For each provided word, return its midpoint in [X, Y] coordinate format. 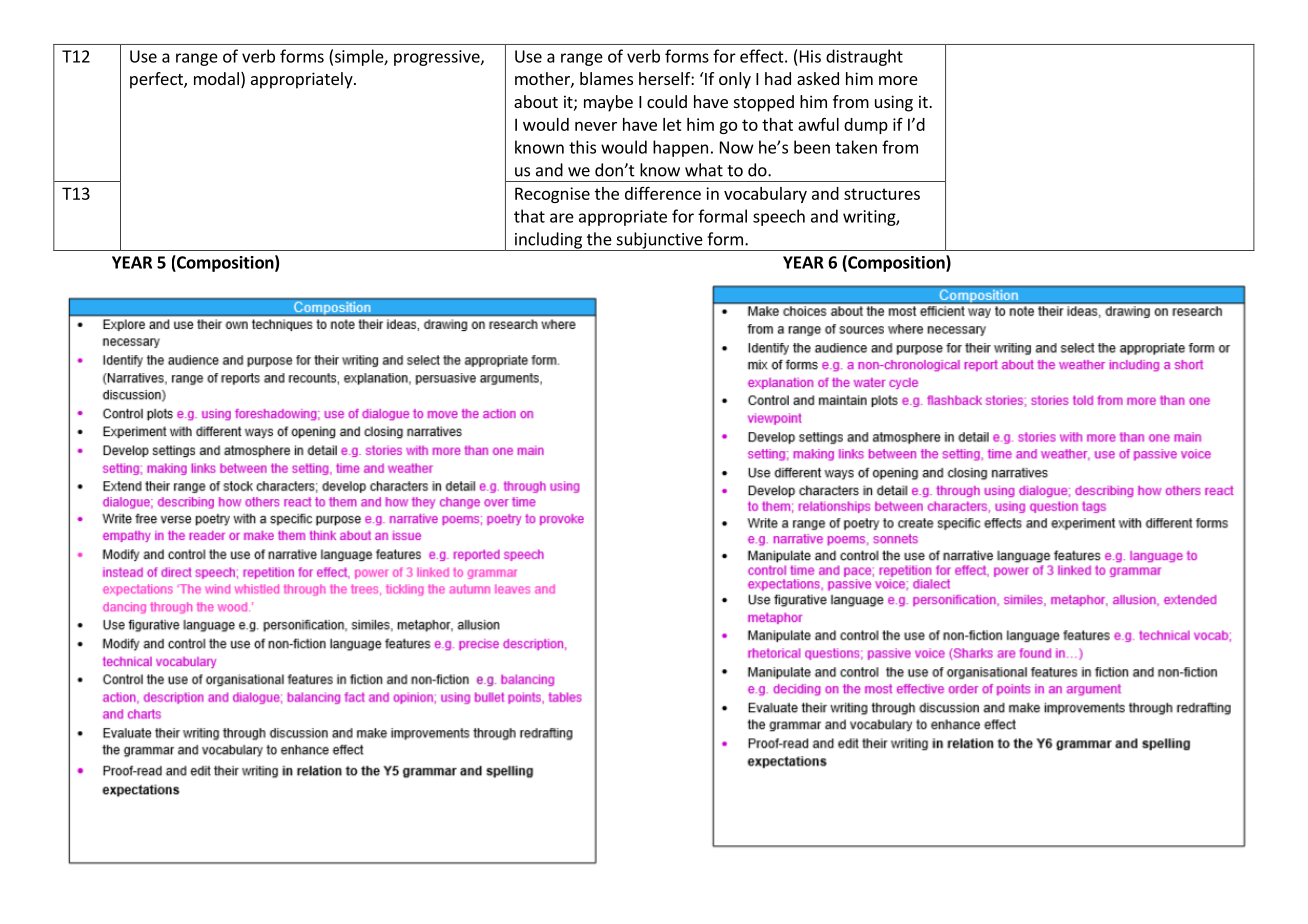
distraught [864, 57]
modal [216, 78]
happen [680, 148]
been [812, 147]
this [582, 147]
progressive [438, 58]
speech [779, 217]
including [548, 241]
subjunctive [659, 241]
